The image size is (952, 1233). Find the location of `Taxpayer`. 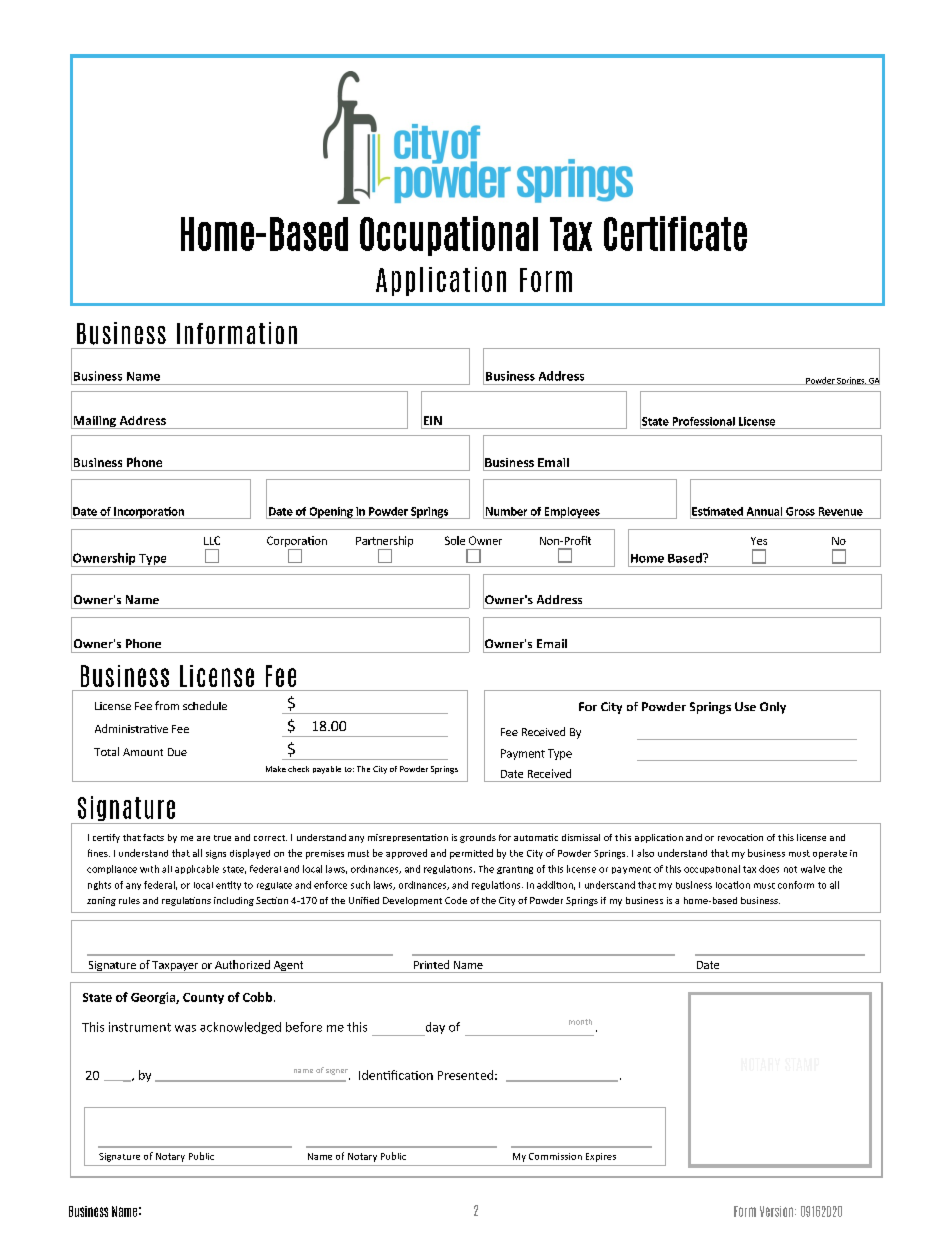

Taxpayer is located at coordinates (175, 967).
